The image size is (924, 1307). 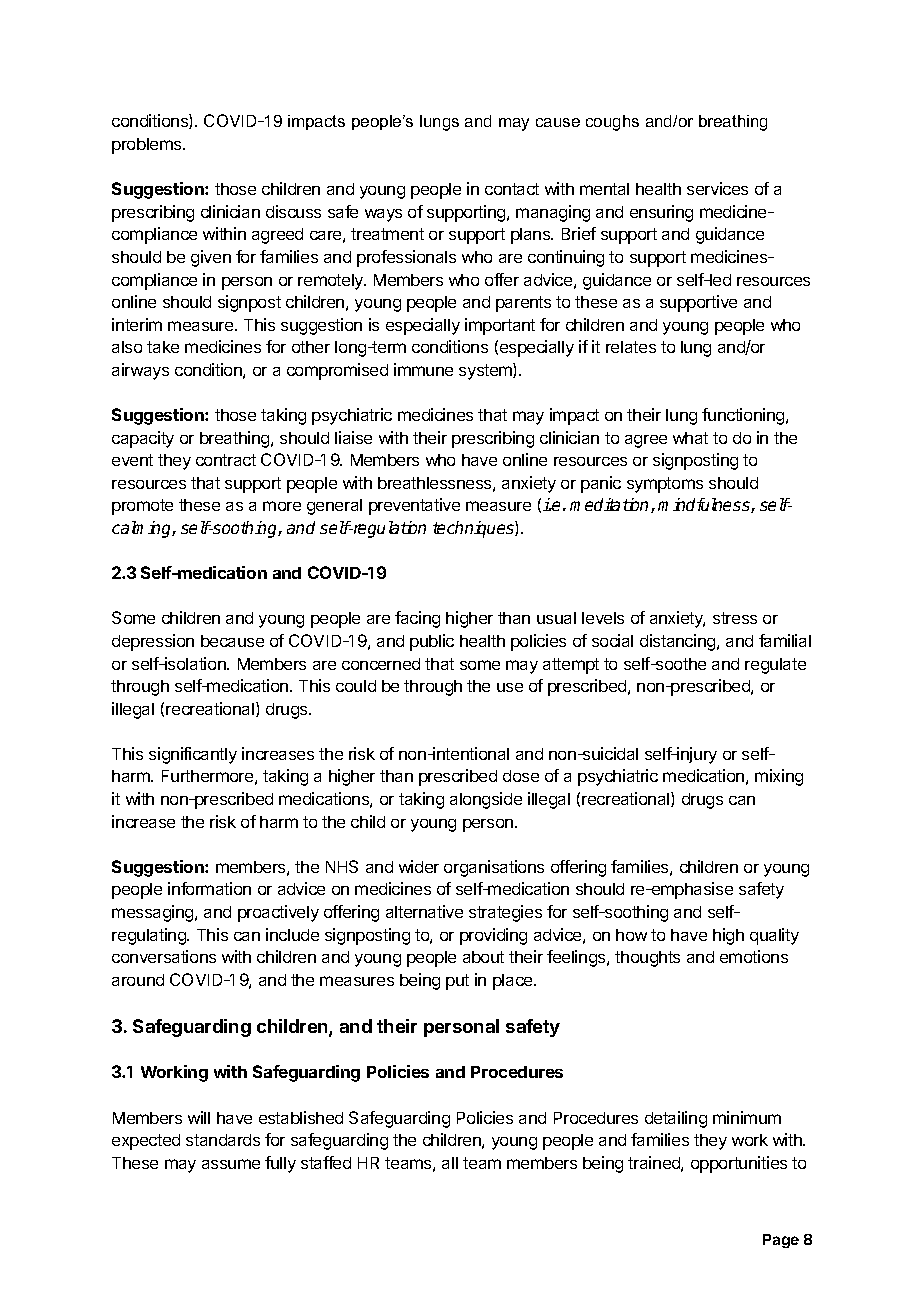 I want to click on depression, so click(x=153, y=642).
